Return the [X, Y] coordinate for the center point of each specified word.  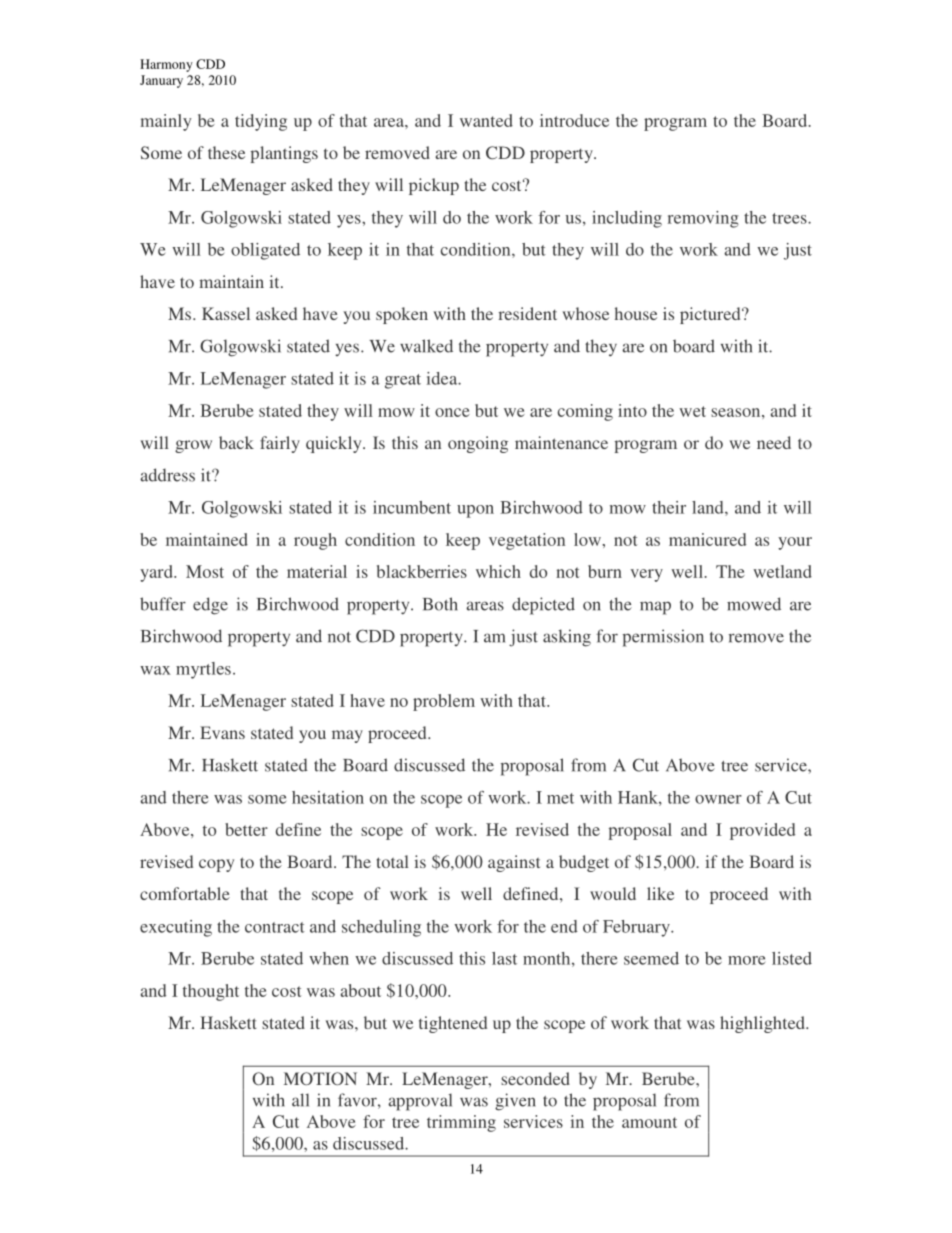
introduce [574, 120]
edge [210, 606]
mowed [754, 604]
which [498, 571]
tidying [261, 122]
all [300, 1100]
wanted [486, 120]
